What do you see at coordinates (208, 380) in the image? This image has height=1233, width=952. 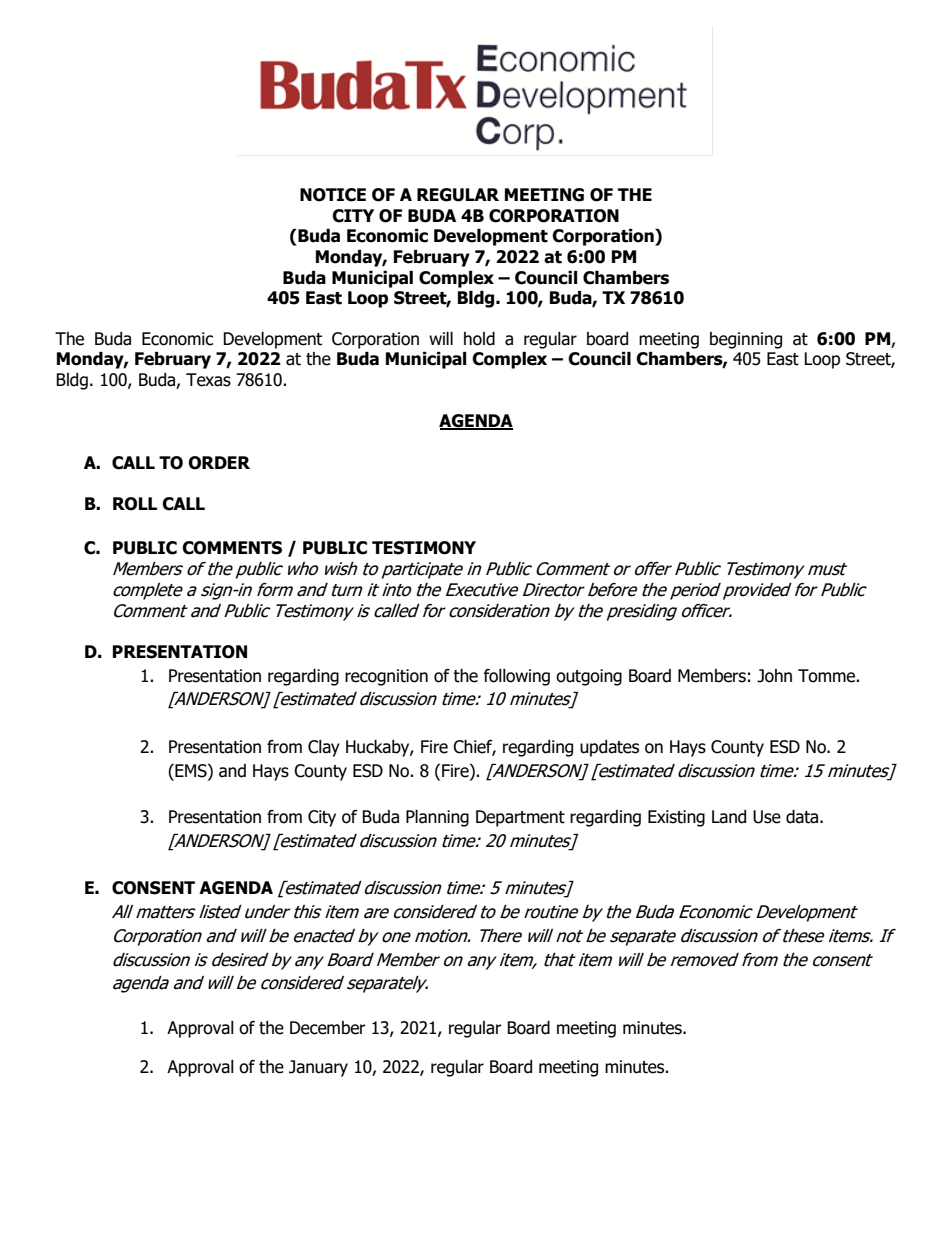 I see `Texas` at bounding box center [208, 380].
